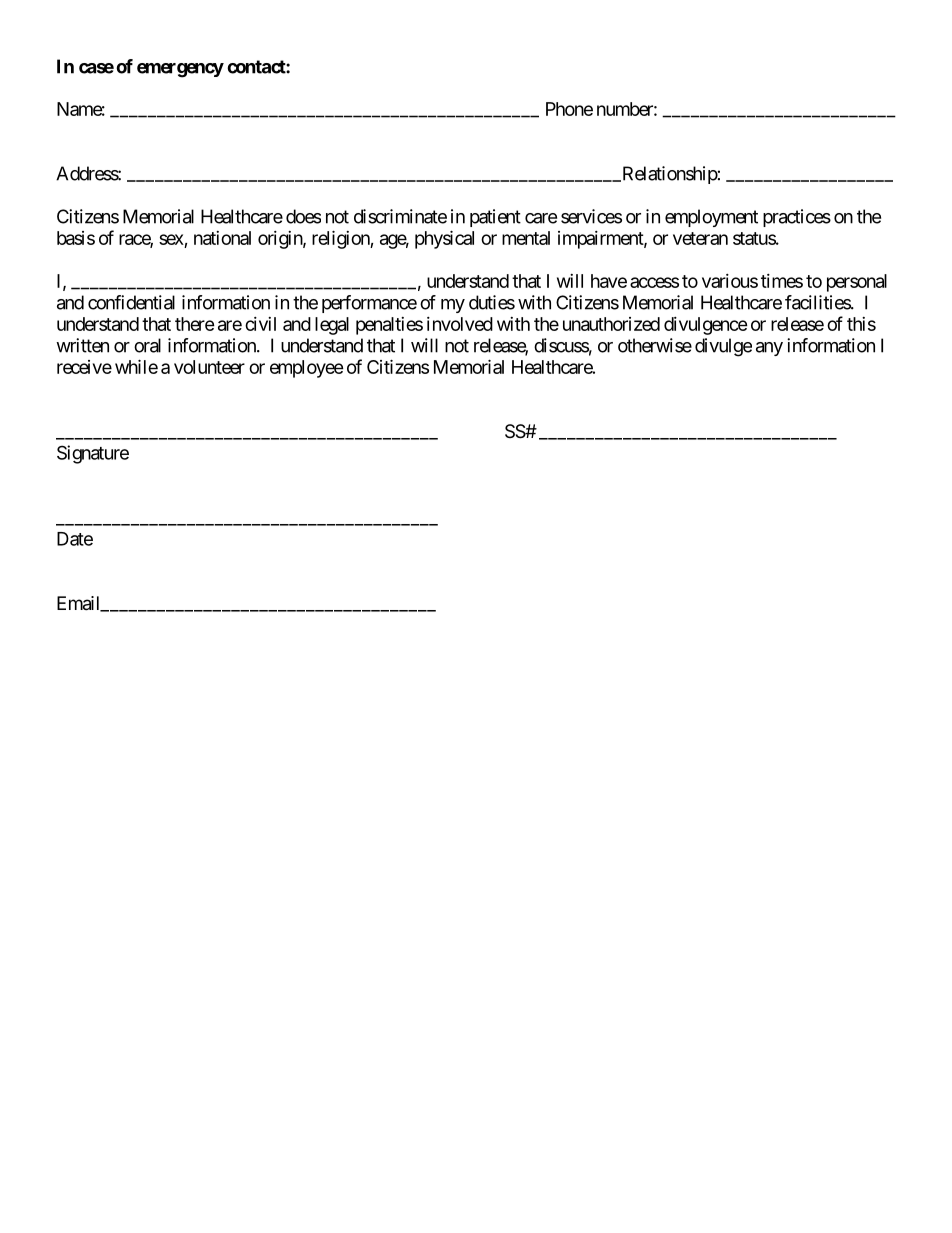  Describe the element at coordinates (171, 239) in the screenshot. I see `sex` at that location.
